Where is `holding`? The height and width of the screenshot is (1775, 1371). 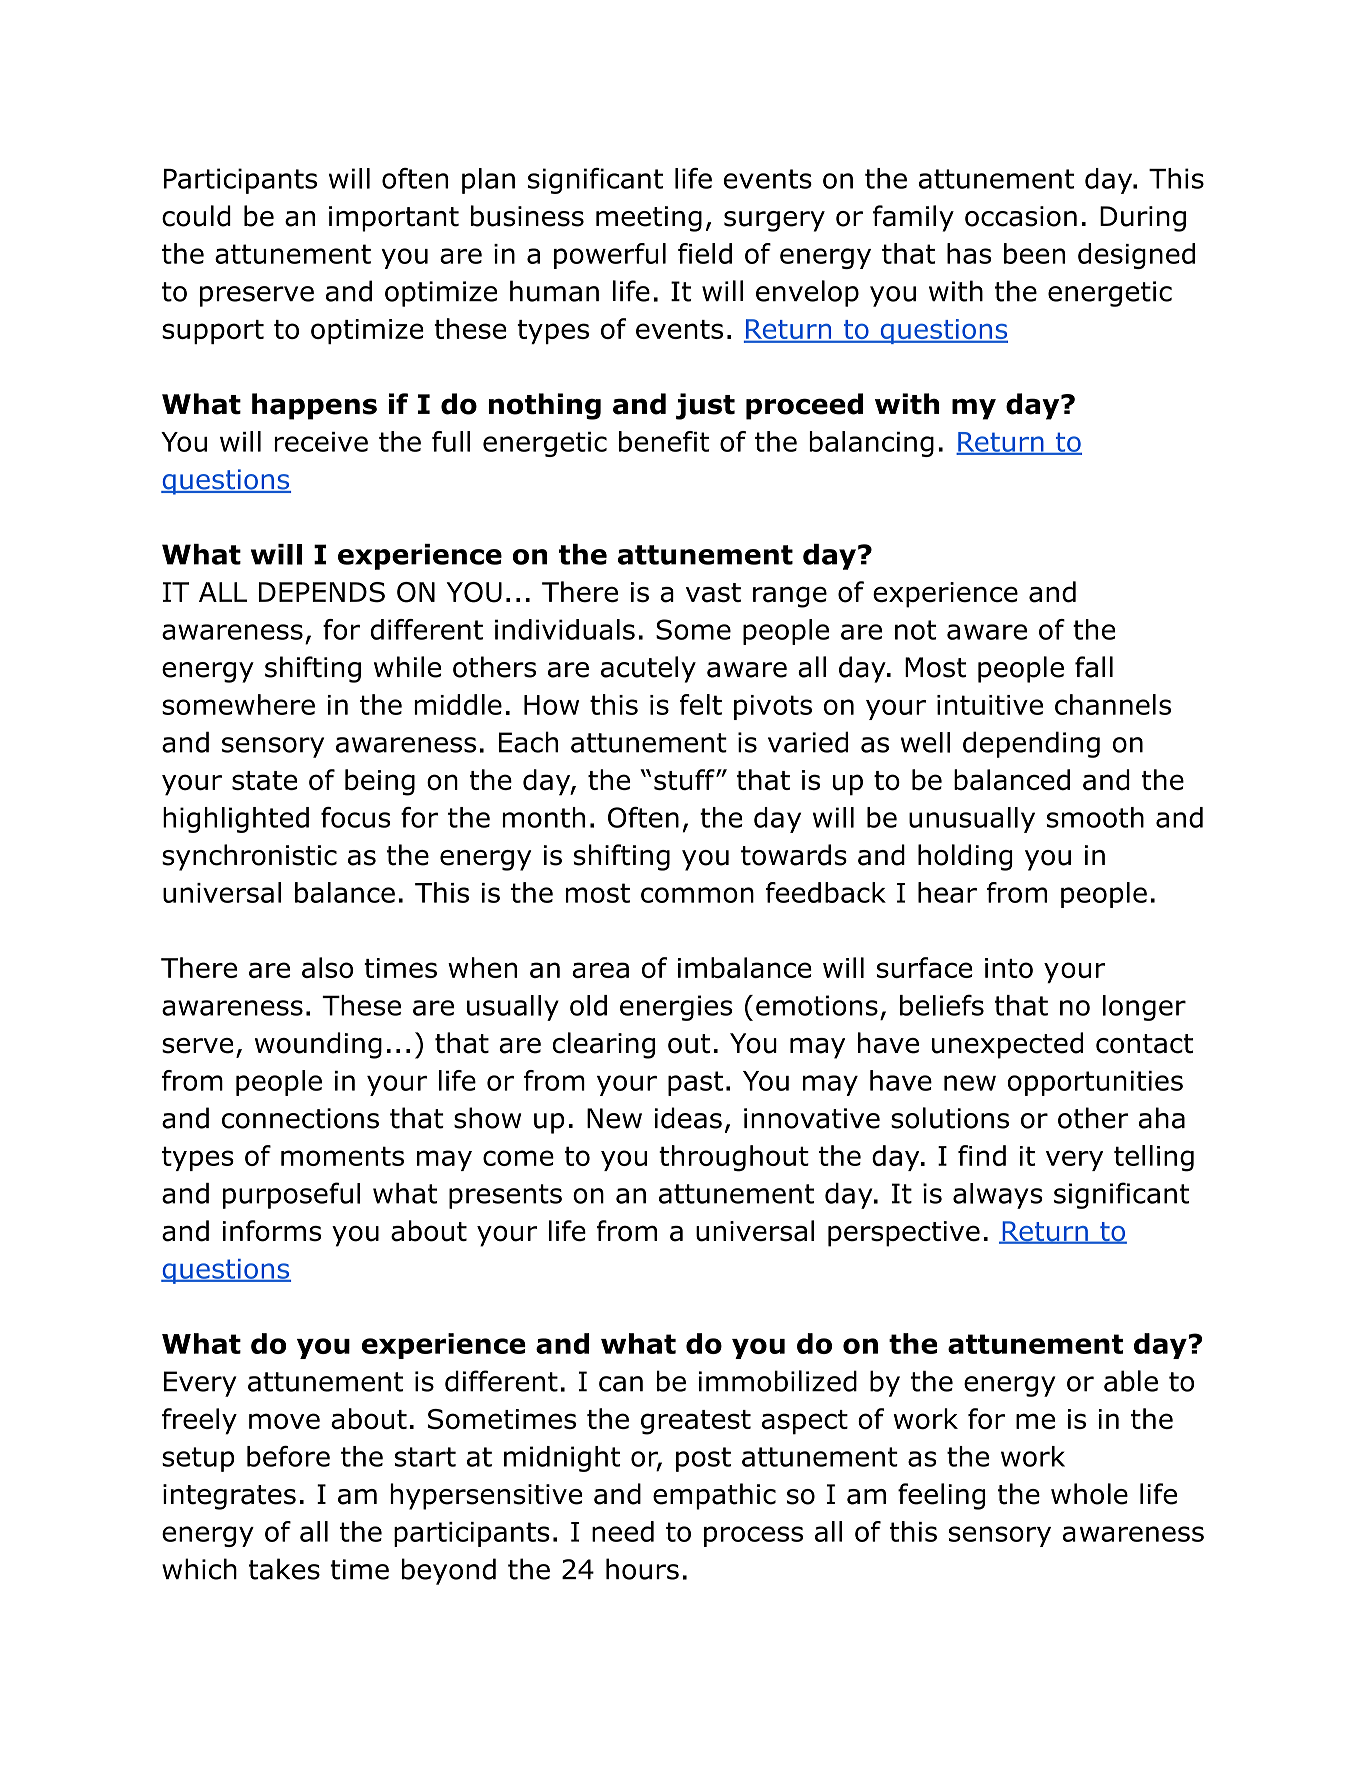
holding is located at coordinates (965, 857).
